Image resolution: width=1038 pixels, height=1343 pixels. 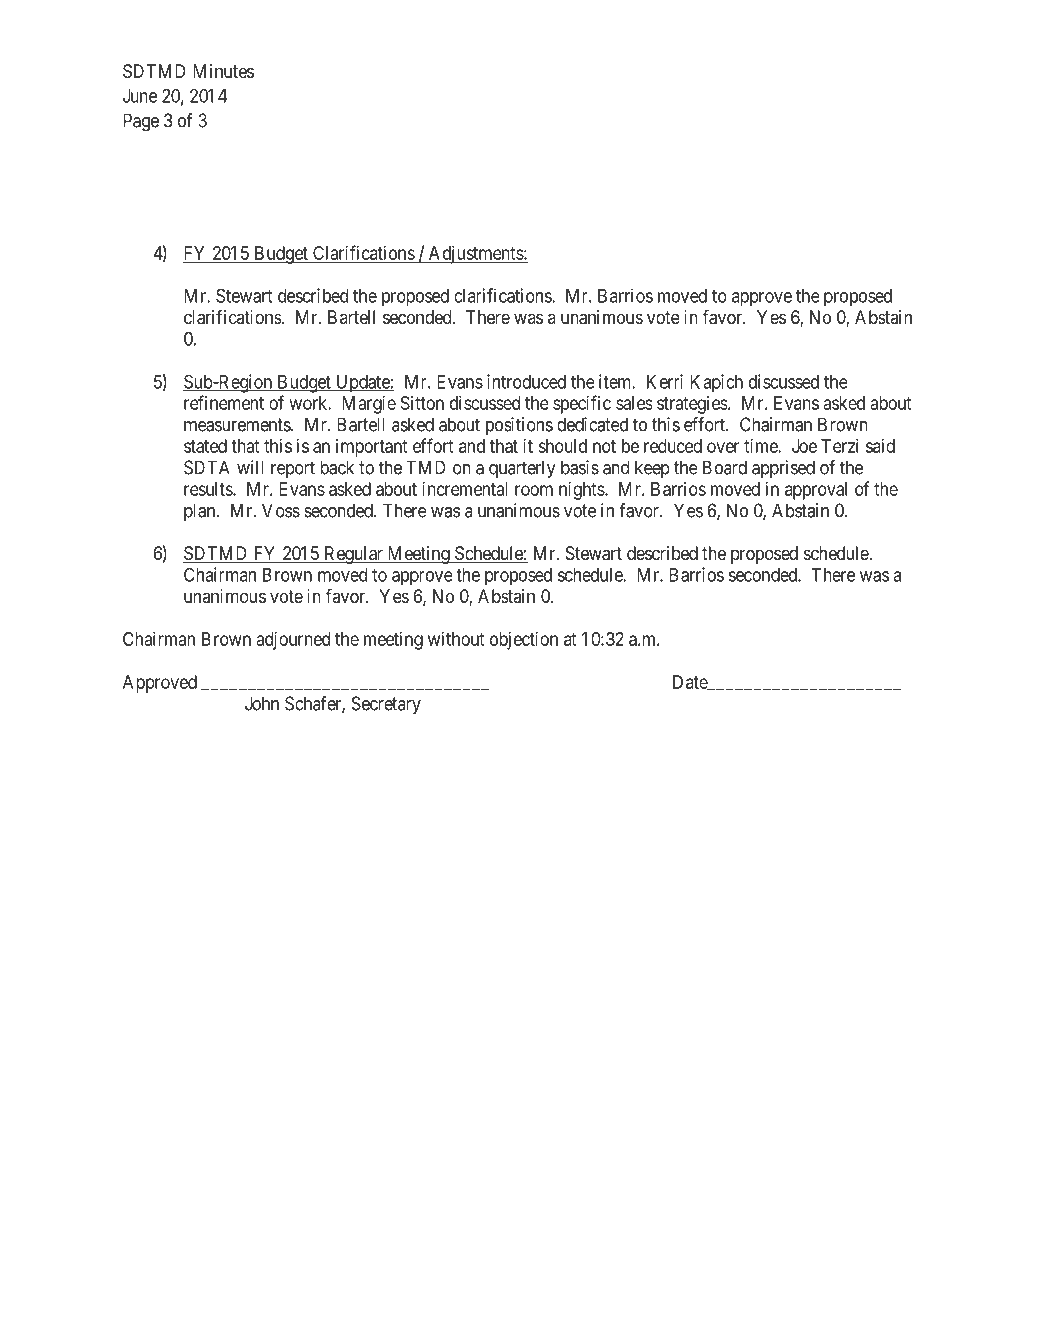 I want to click on Minutes, so click(x=223, y=71).
